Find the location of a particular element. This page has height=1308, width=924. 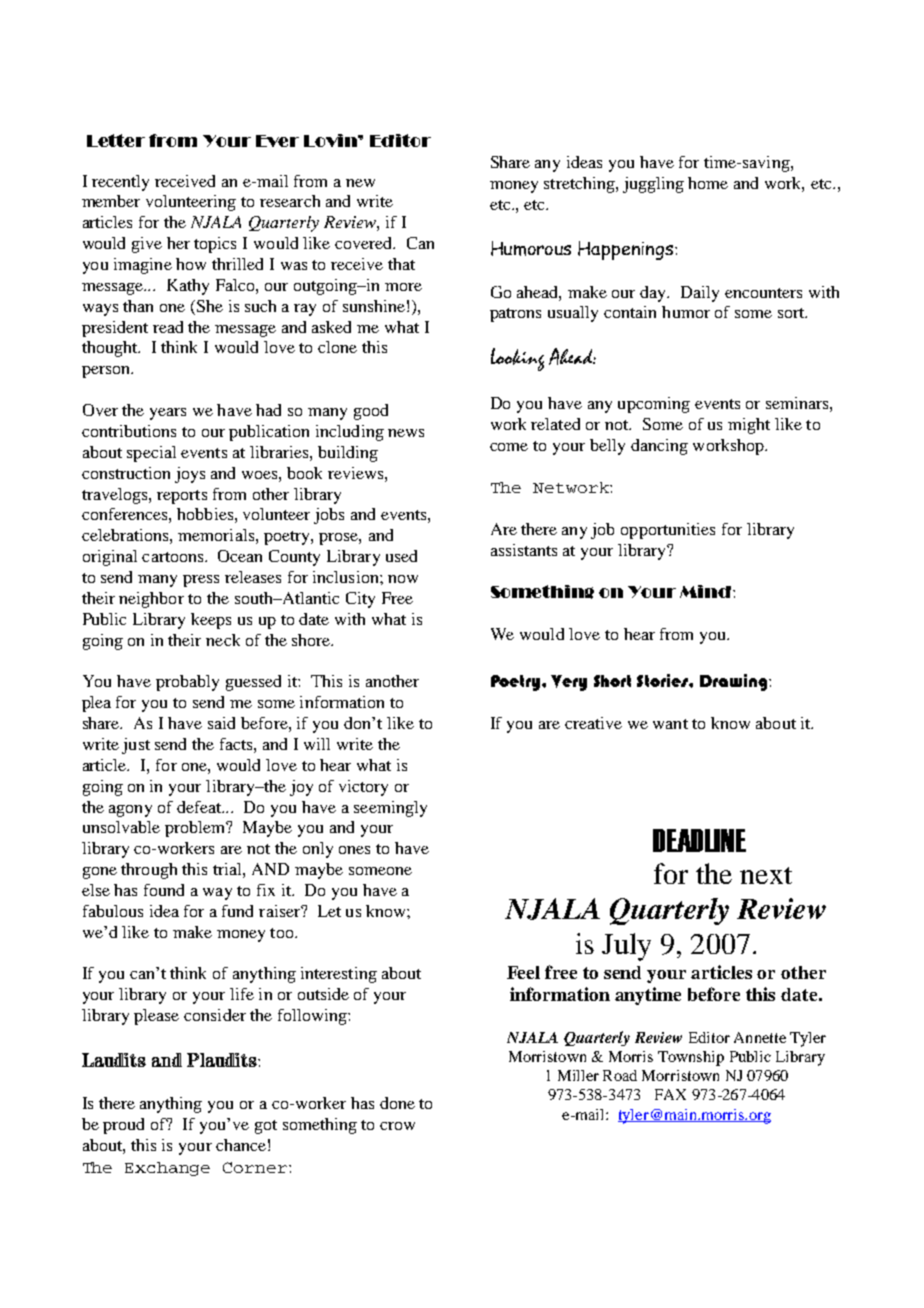

Exchange is located at coordinates (167, 1169).
